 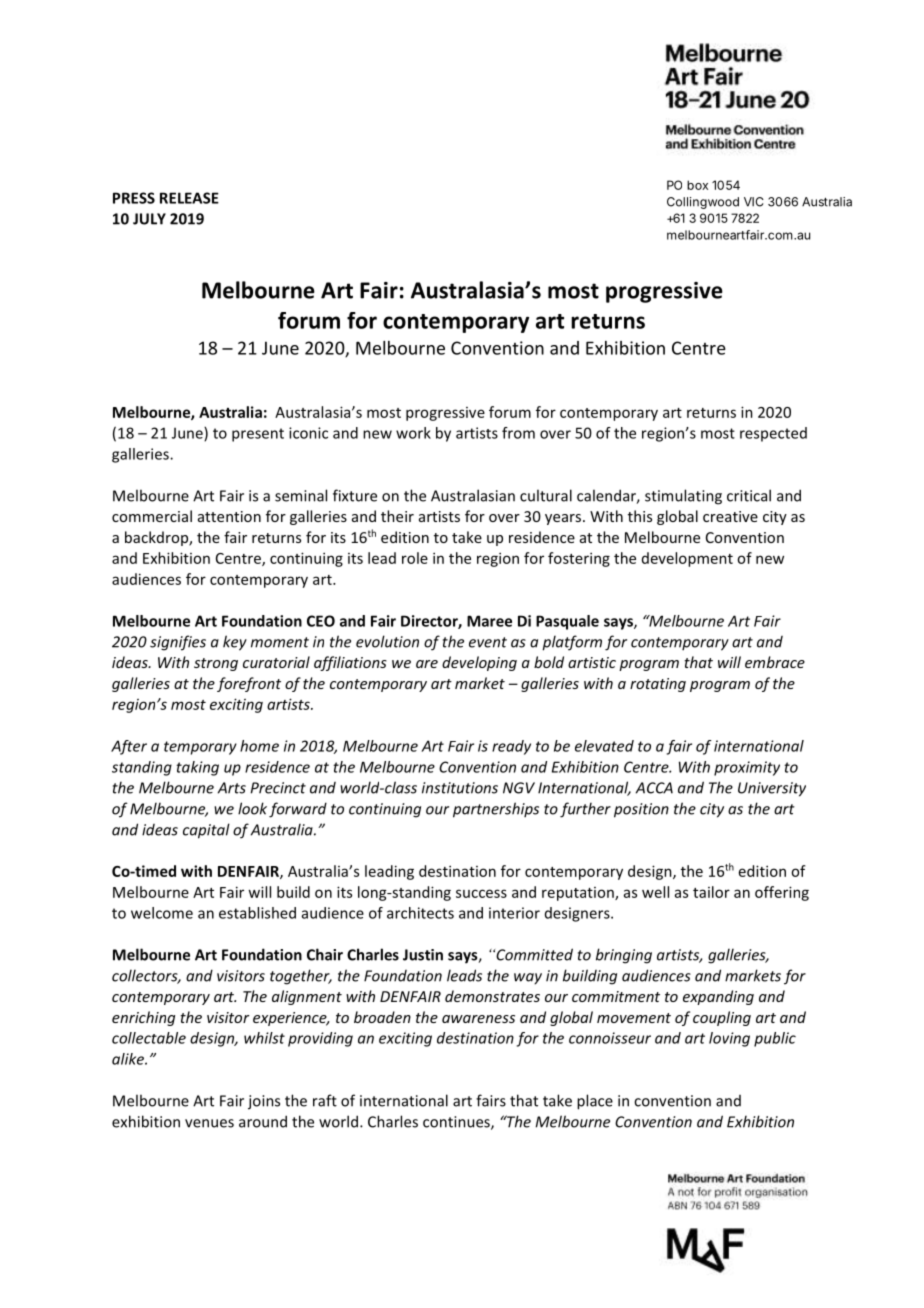 I want to click on Collingwood, so click(x=703, y=203).
